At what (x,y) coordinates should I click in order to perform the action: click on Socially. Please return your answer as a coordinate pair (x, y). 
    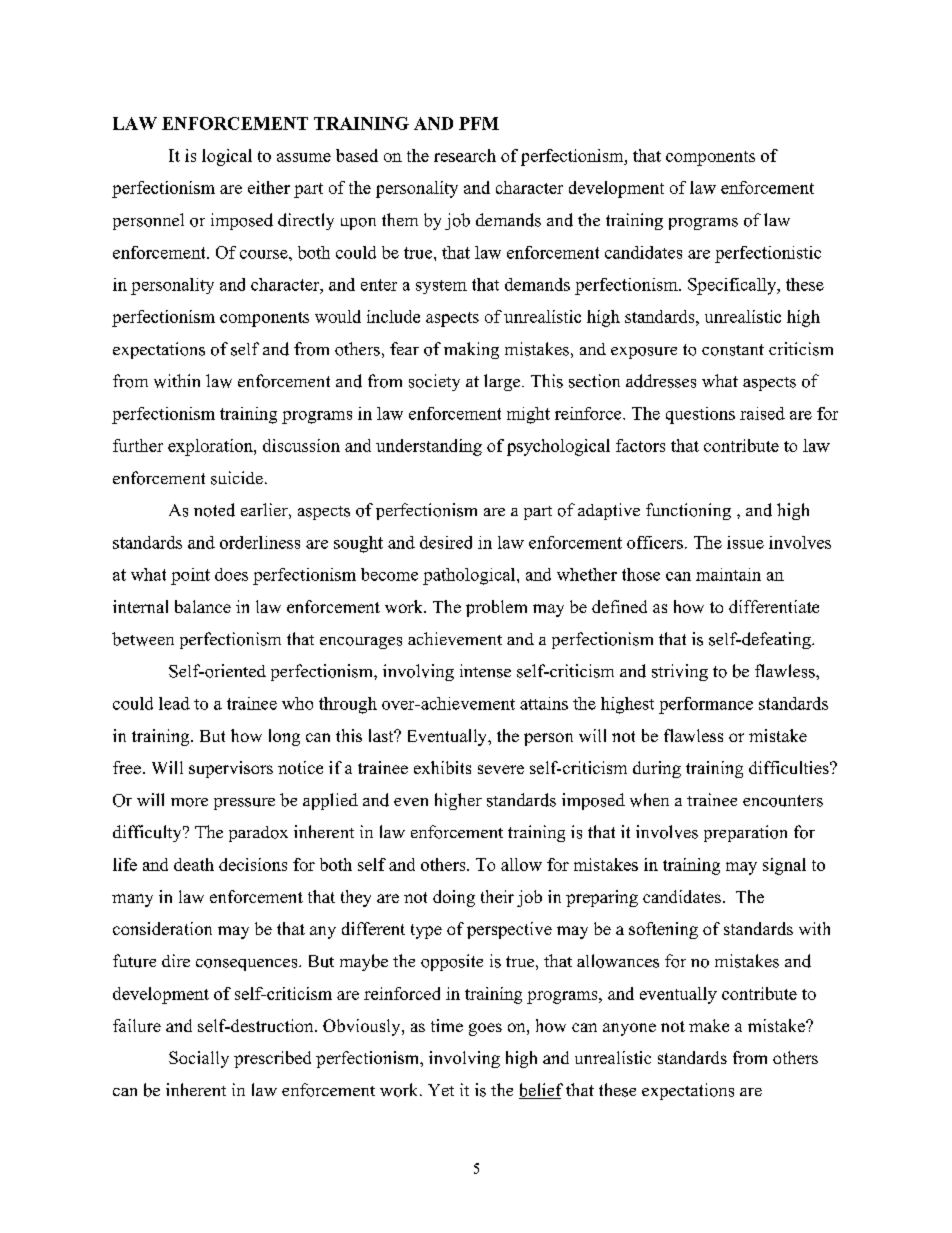
    Looking at the image, I should click on (199, 1059).
